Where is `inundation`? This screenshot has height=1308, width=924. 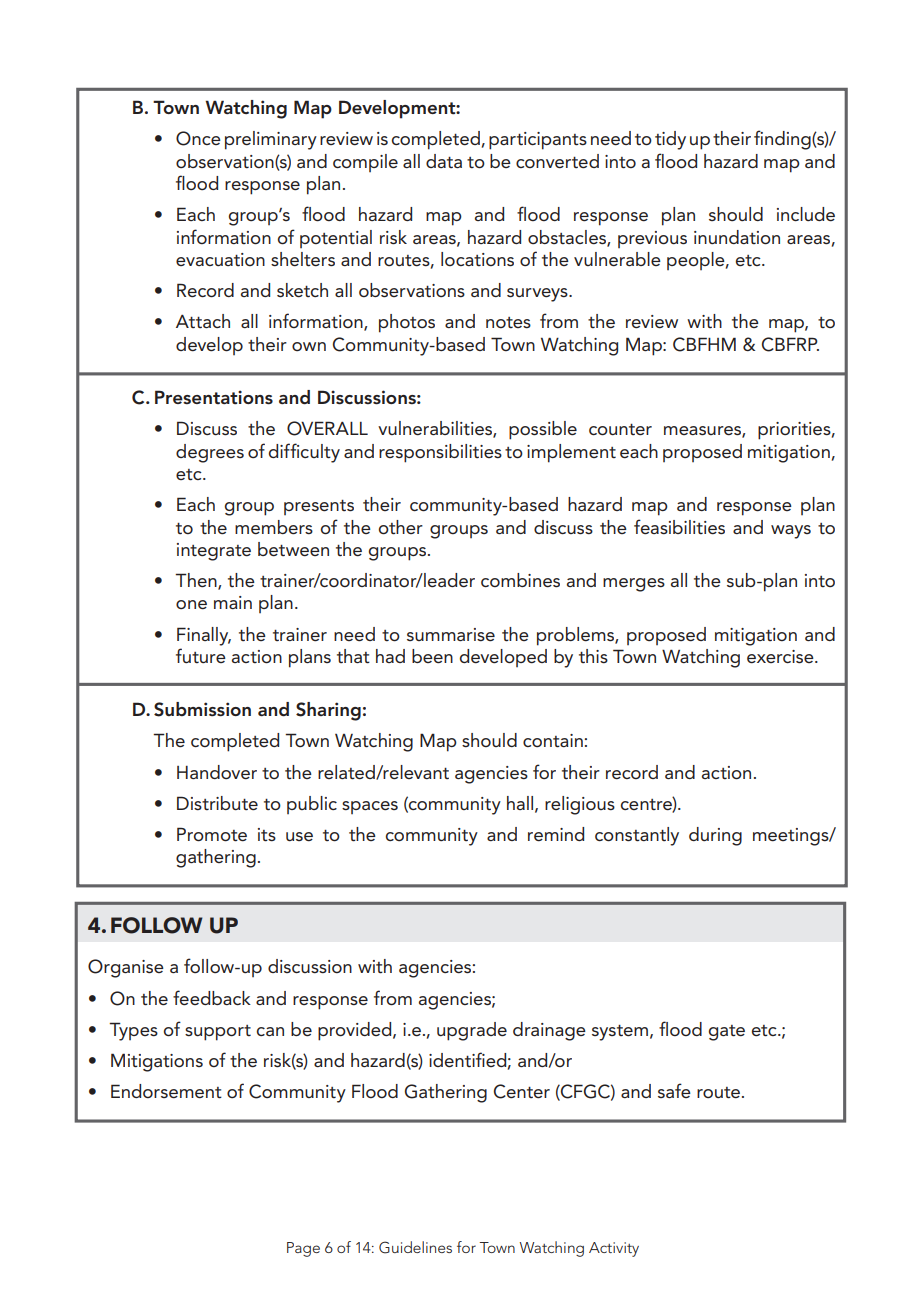
inundation is located at coordinates (737, 237).
